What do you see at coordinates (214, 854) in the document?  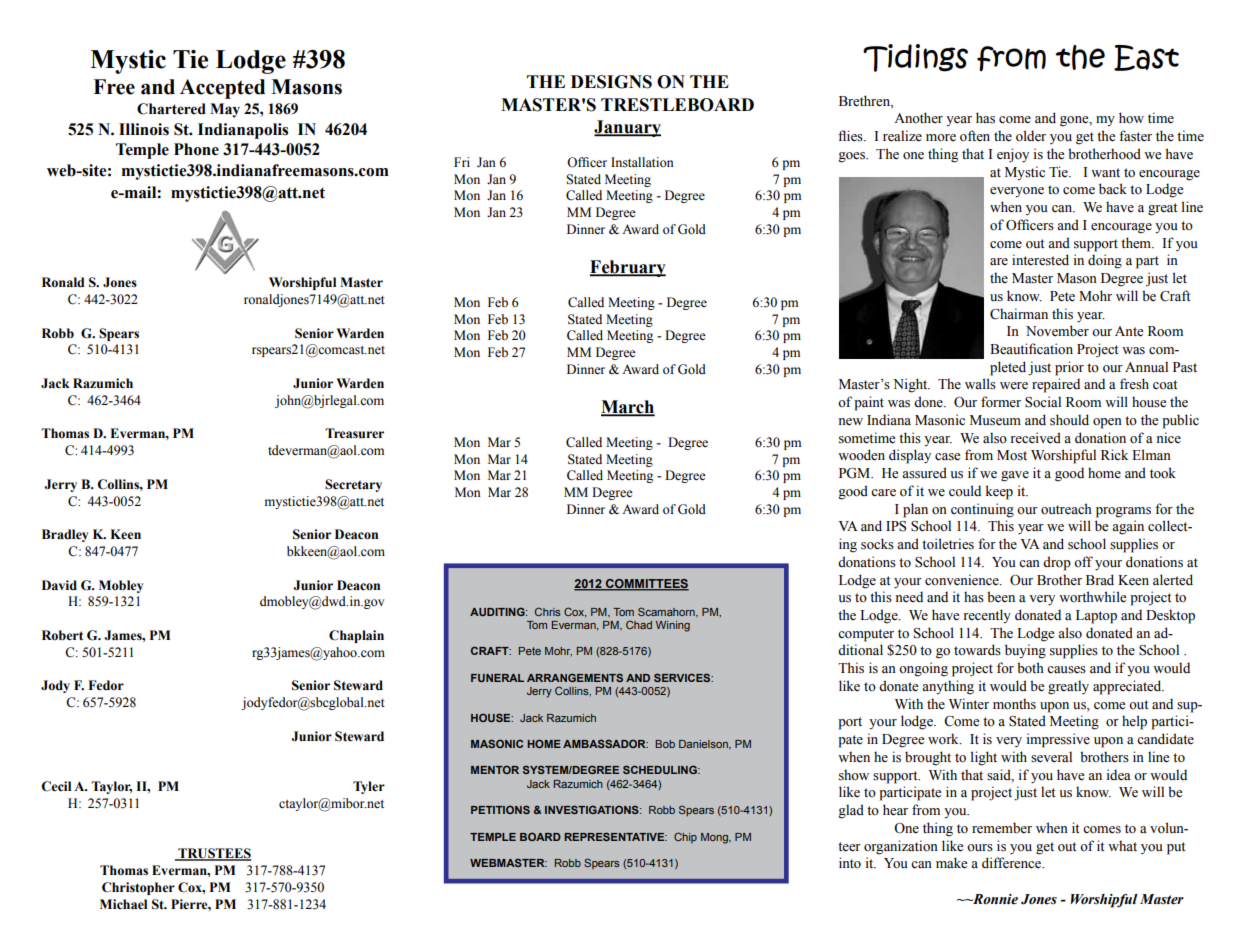 I see `TRUSTEES` at bounding box center [214, 854].
